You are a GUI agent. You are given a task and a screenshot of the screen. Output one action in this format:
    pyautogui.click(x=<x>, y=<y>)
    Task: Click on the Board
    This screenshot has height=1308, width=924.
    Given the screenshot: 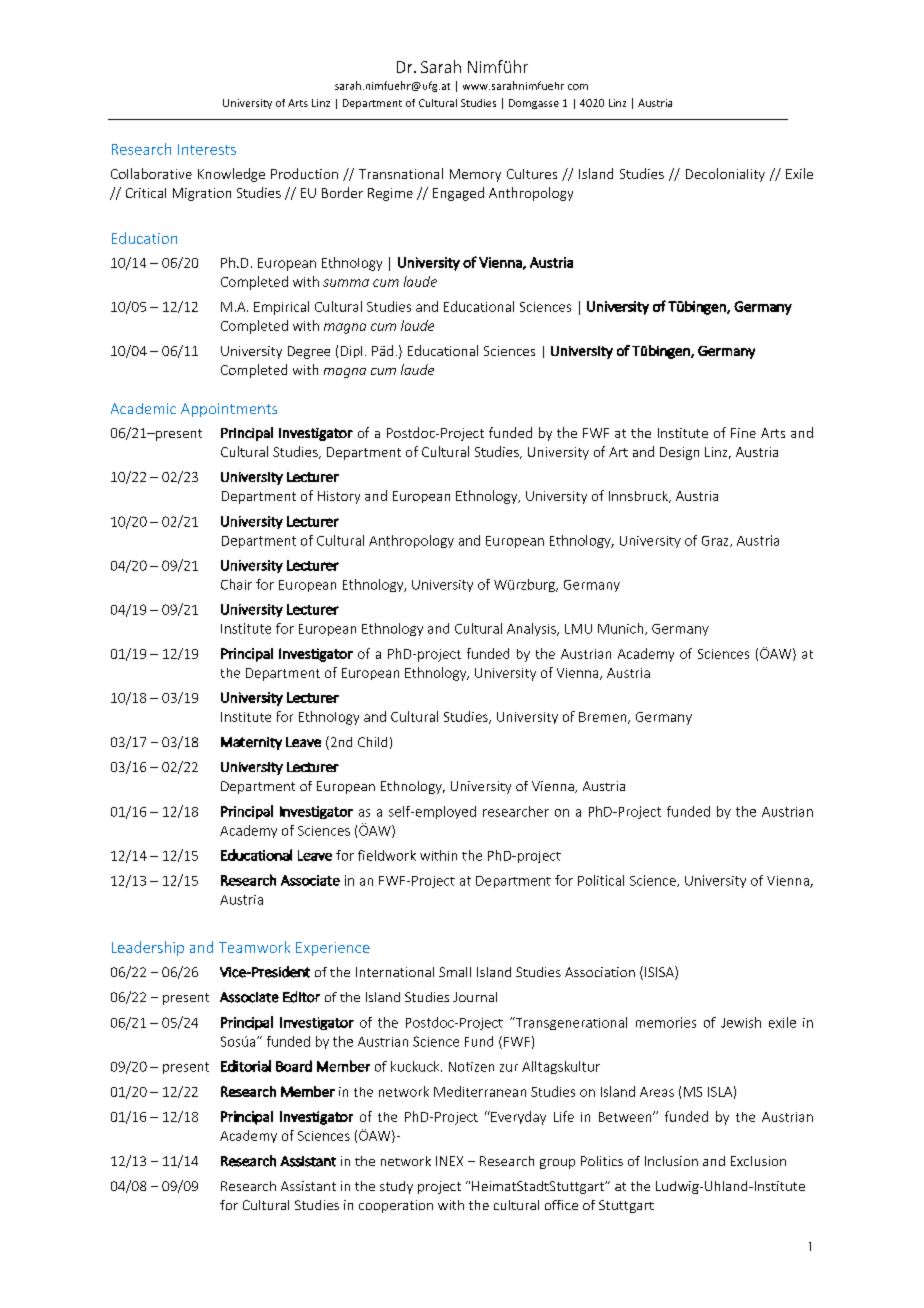 What is the action you would take?
    pyautogui.click(x=294, y=1066)
